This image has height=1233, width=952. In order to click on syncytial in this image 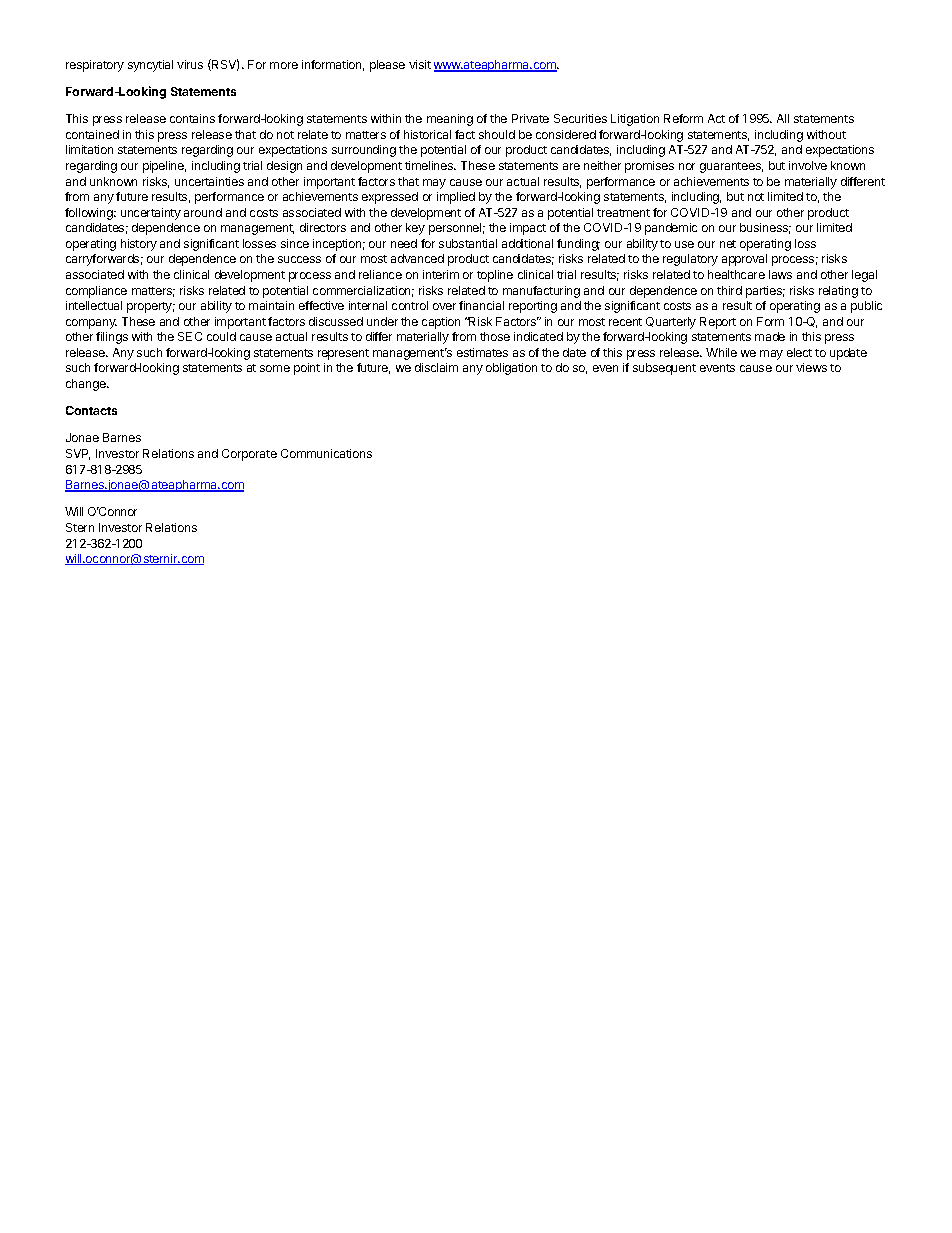, I will do `click(150, 66)`.
